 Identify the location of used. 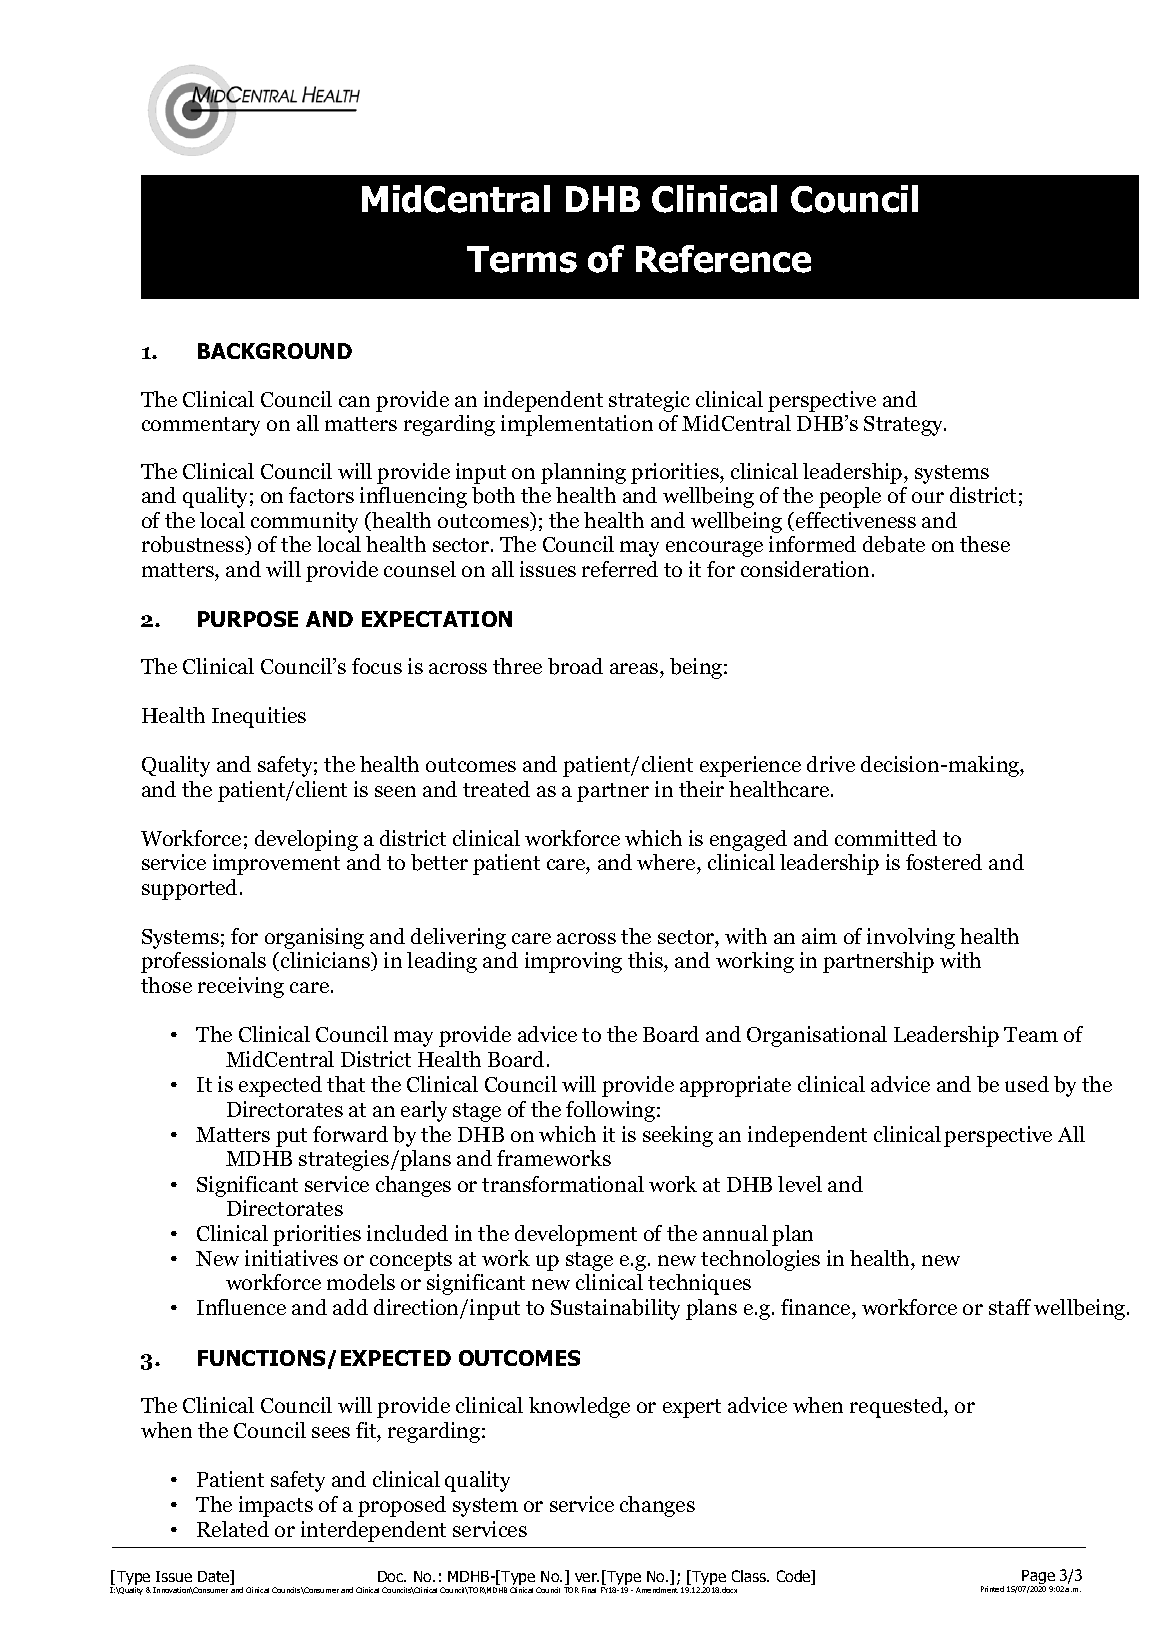
(1027, 1084).
